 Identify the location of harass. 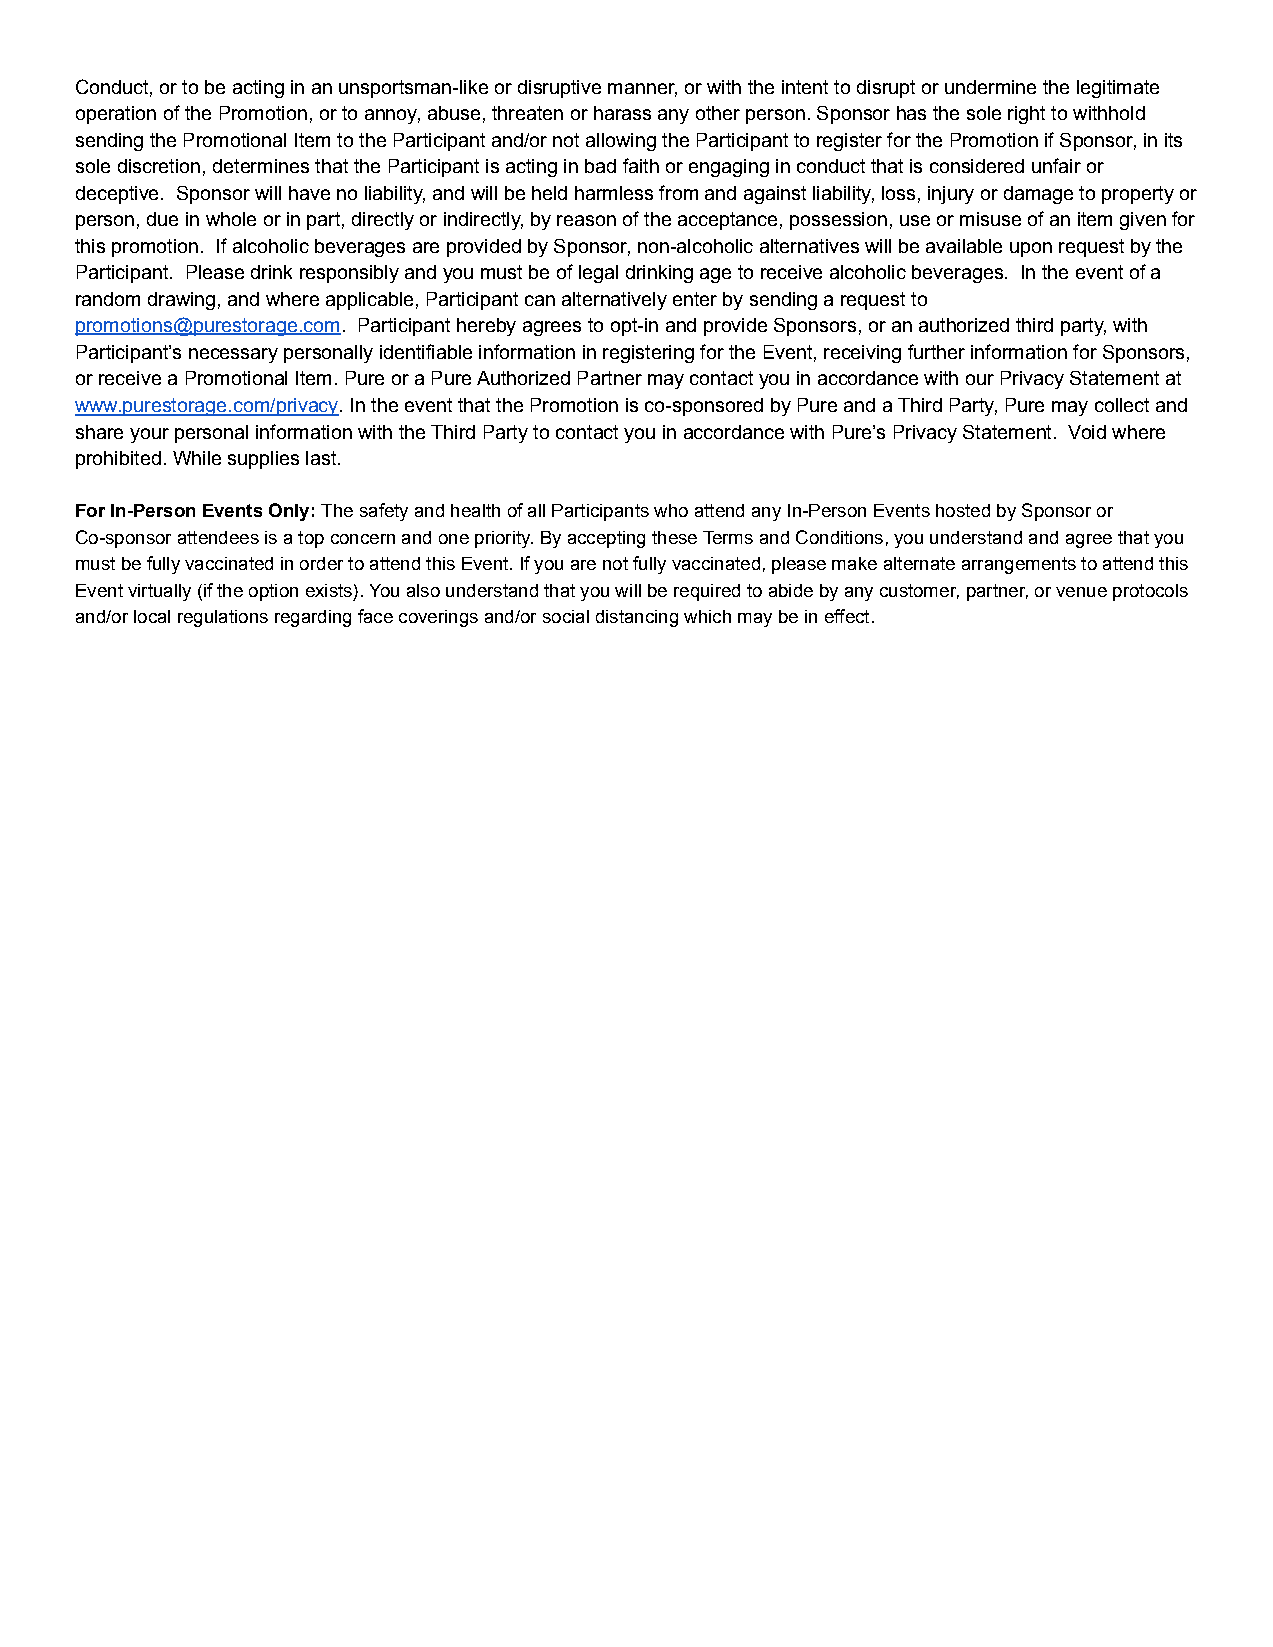
(622, 113).
